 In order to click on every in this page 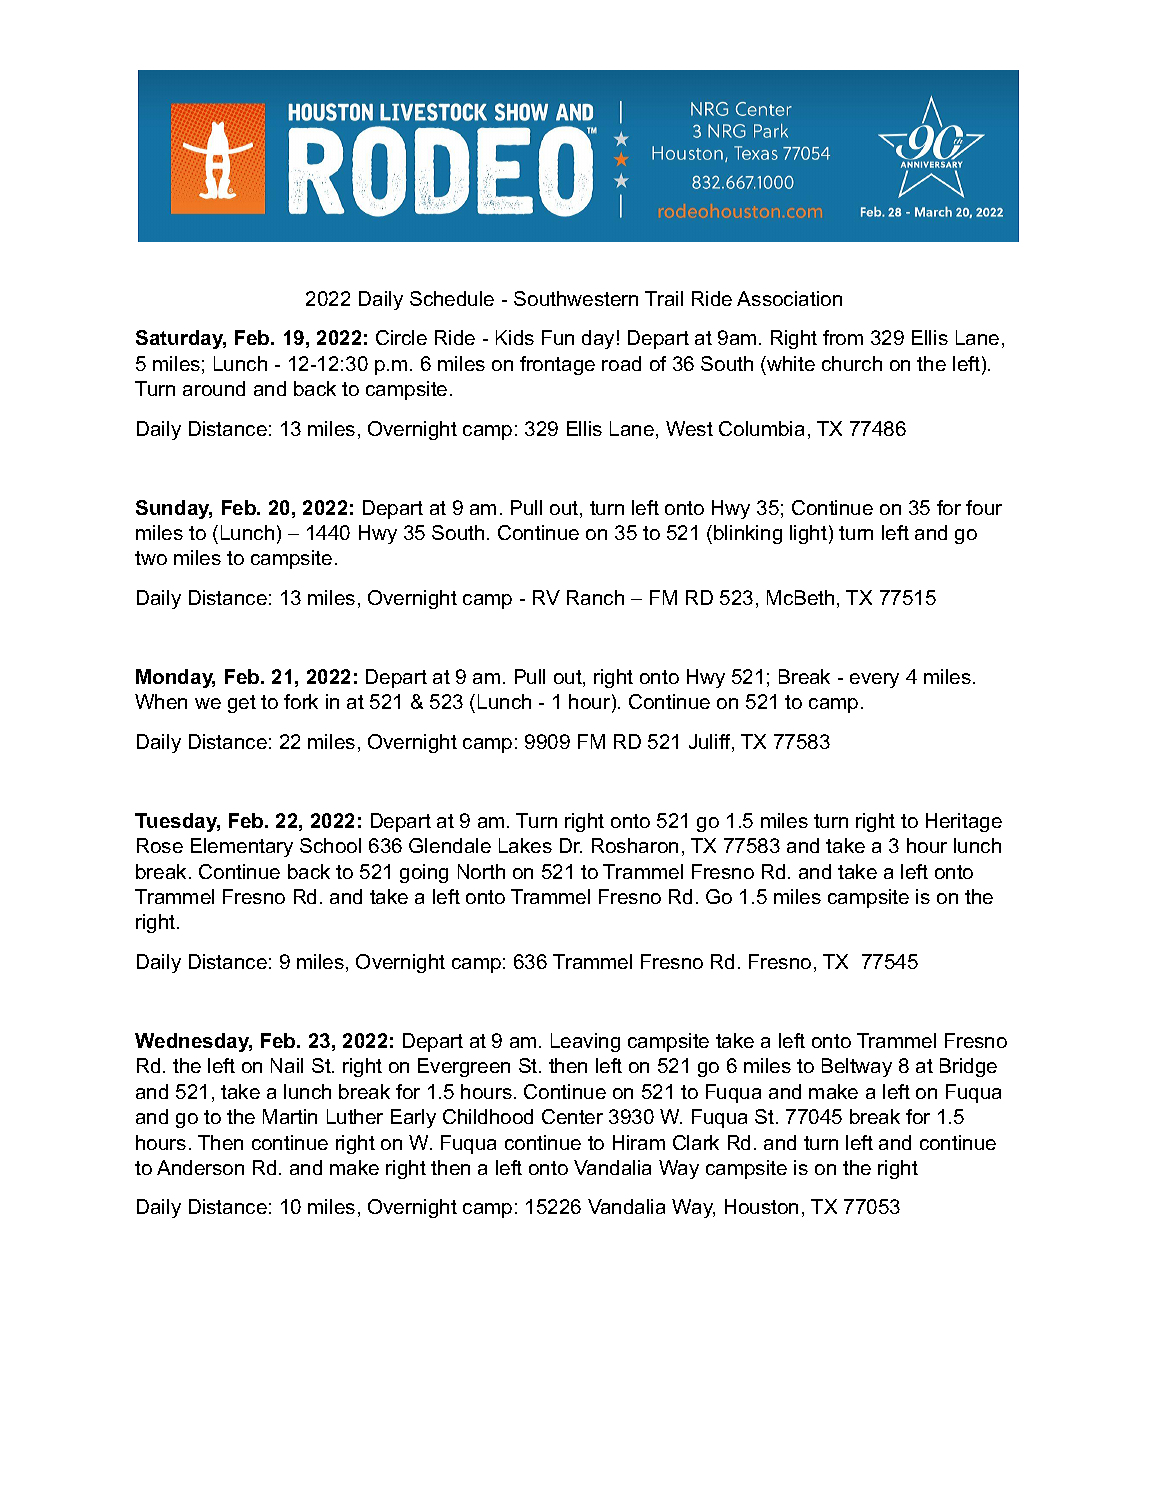, I will do `click(874, 680)`.
